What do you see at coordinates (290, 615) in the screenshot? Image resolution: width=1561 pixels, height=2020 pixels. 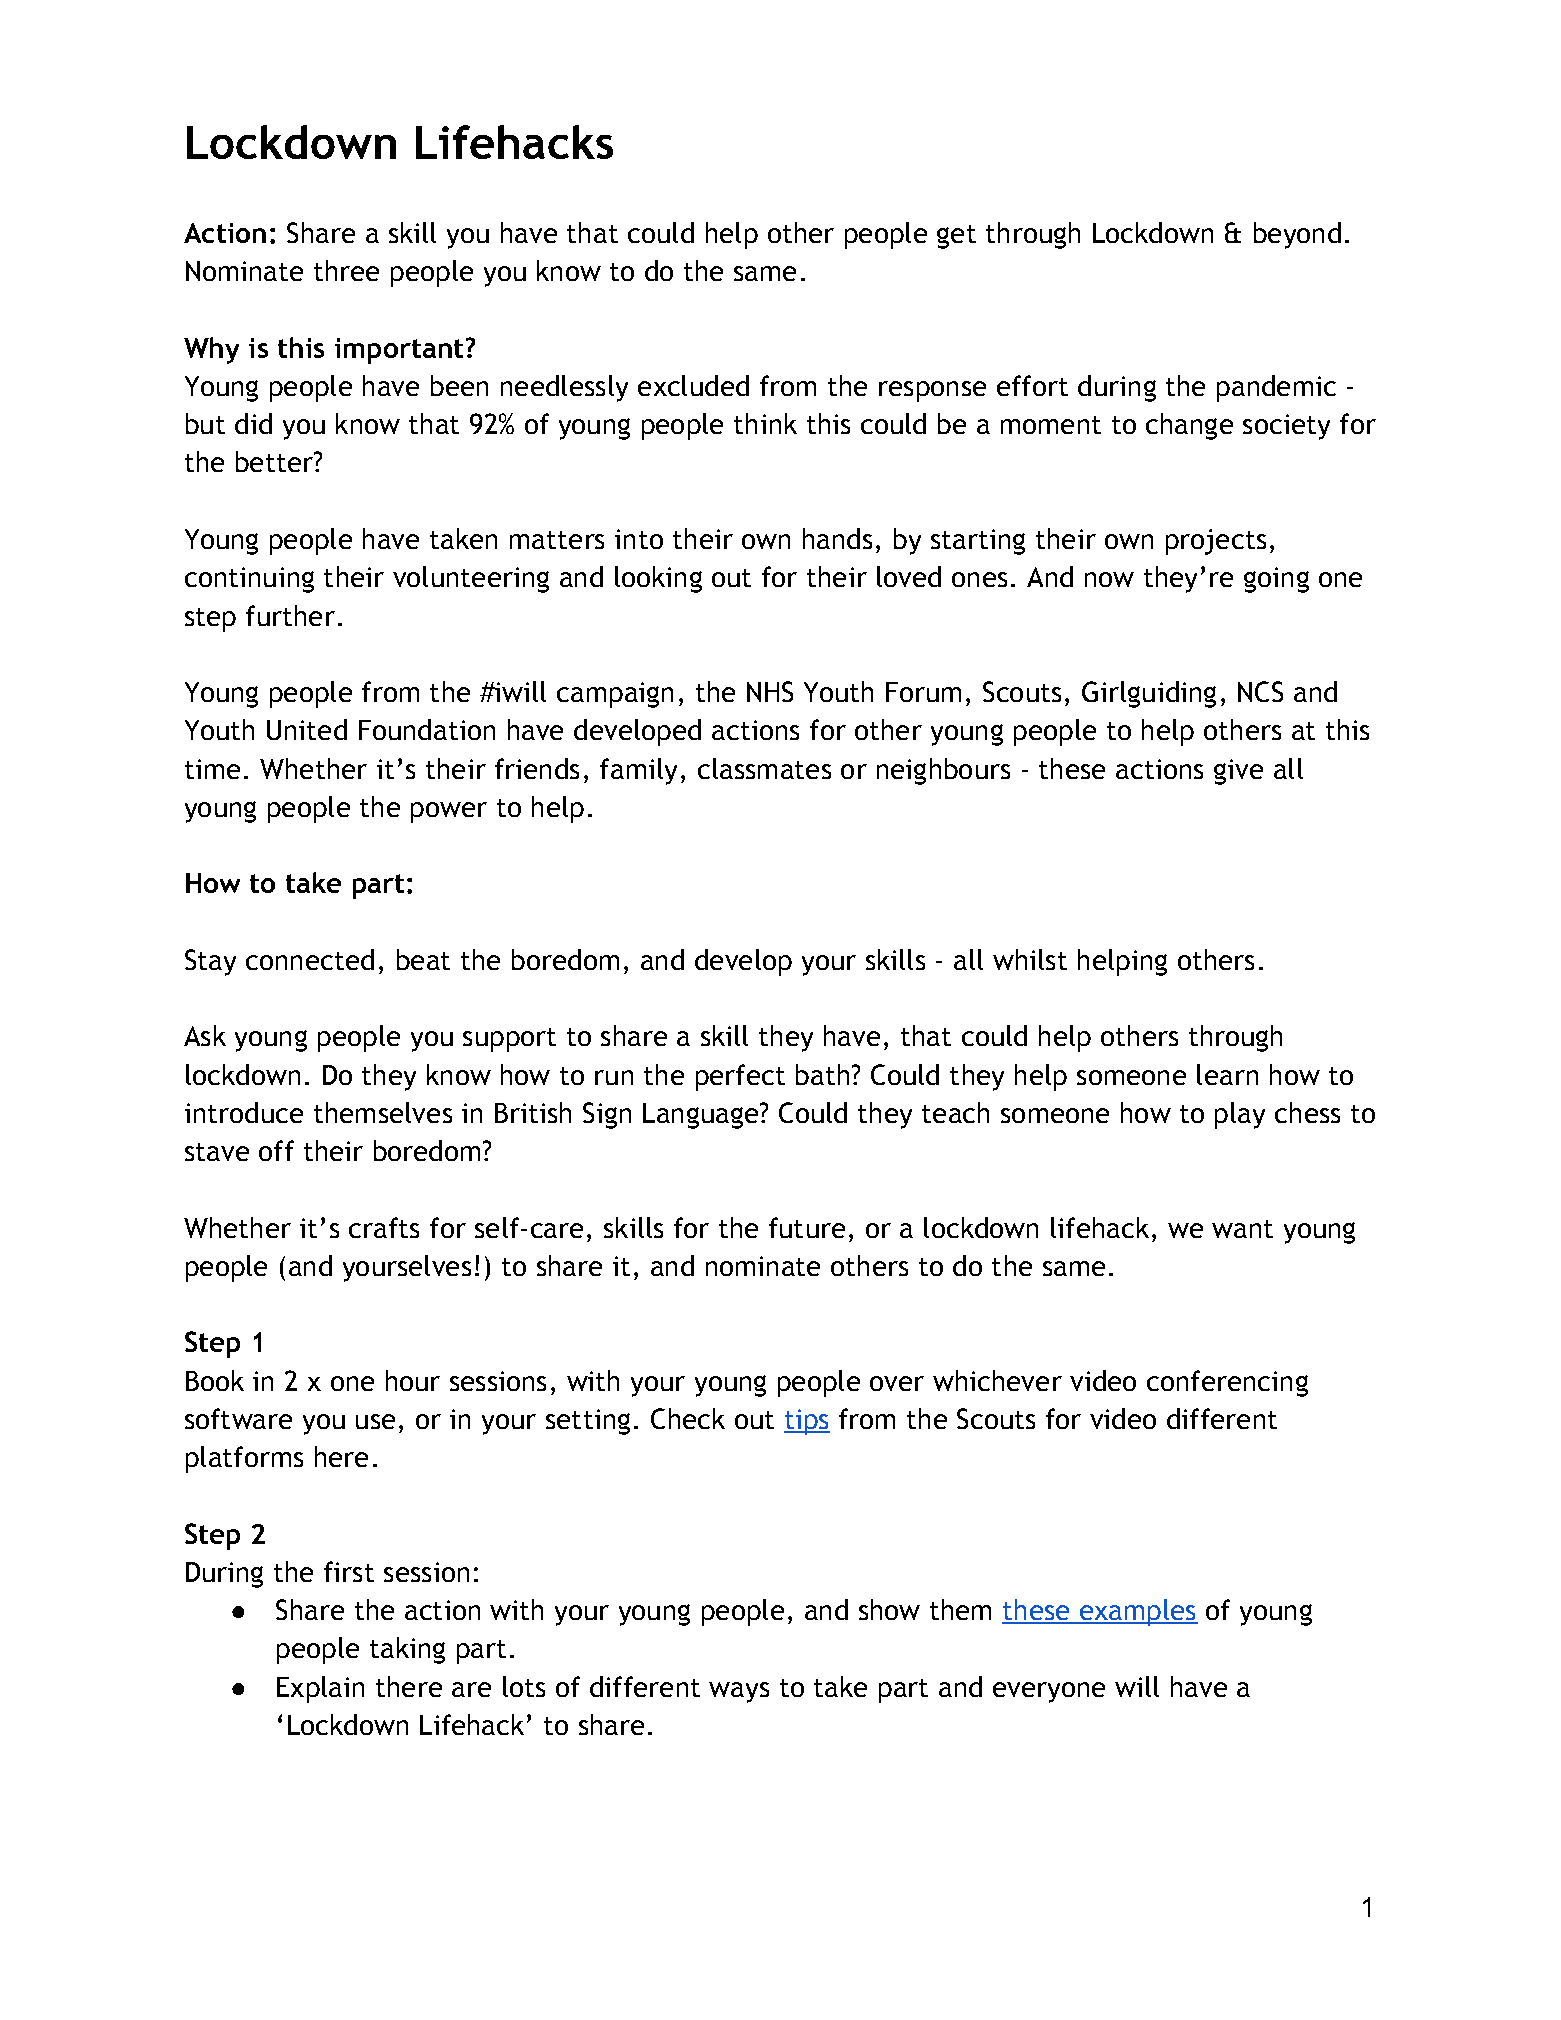 I see `further` at bounding box center [290, 615].
